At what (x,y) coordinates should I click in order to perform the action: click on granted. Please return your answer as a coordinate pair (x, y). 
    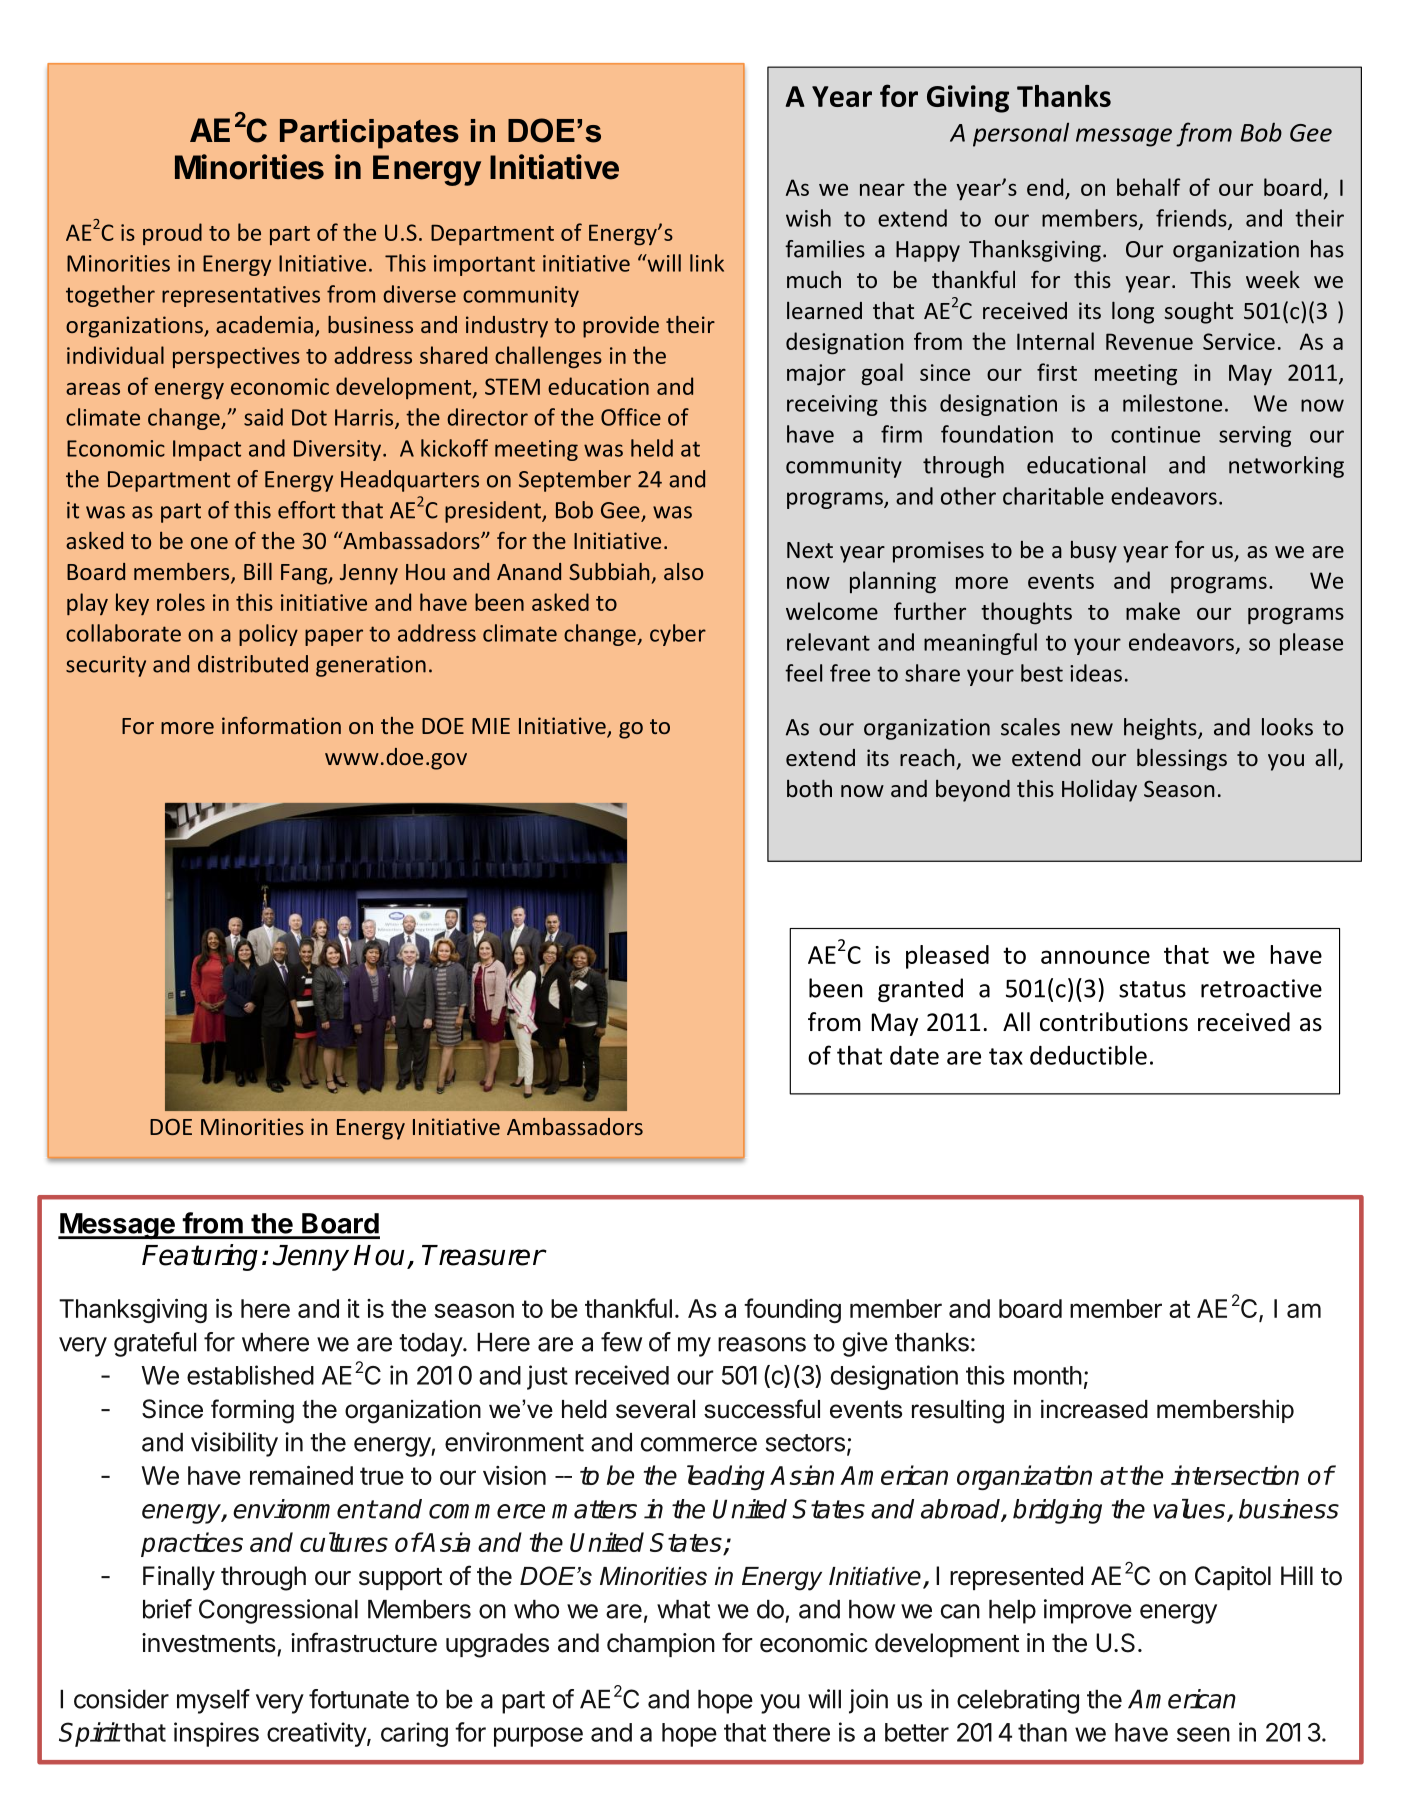
    Looking at the image, I should click on (920, 990).
